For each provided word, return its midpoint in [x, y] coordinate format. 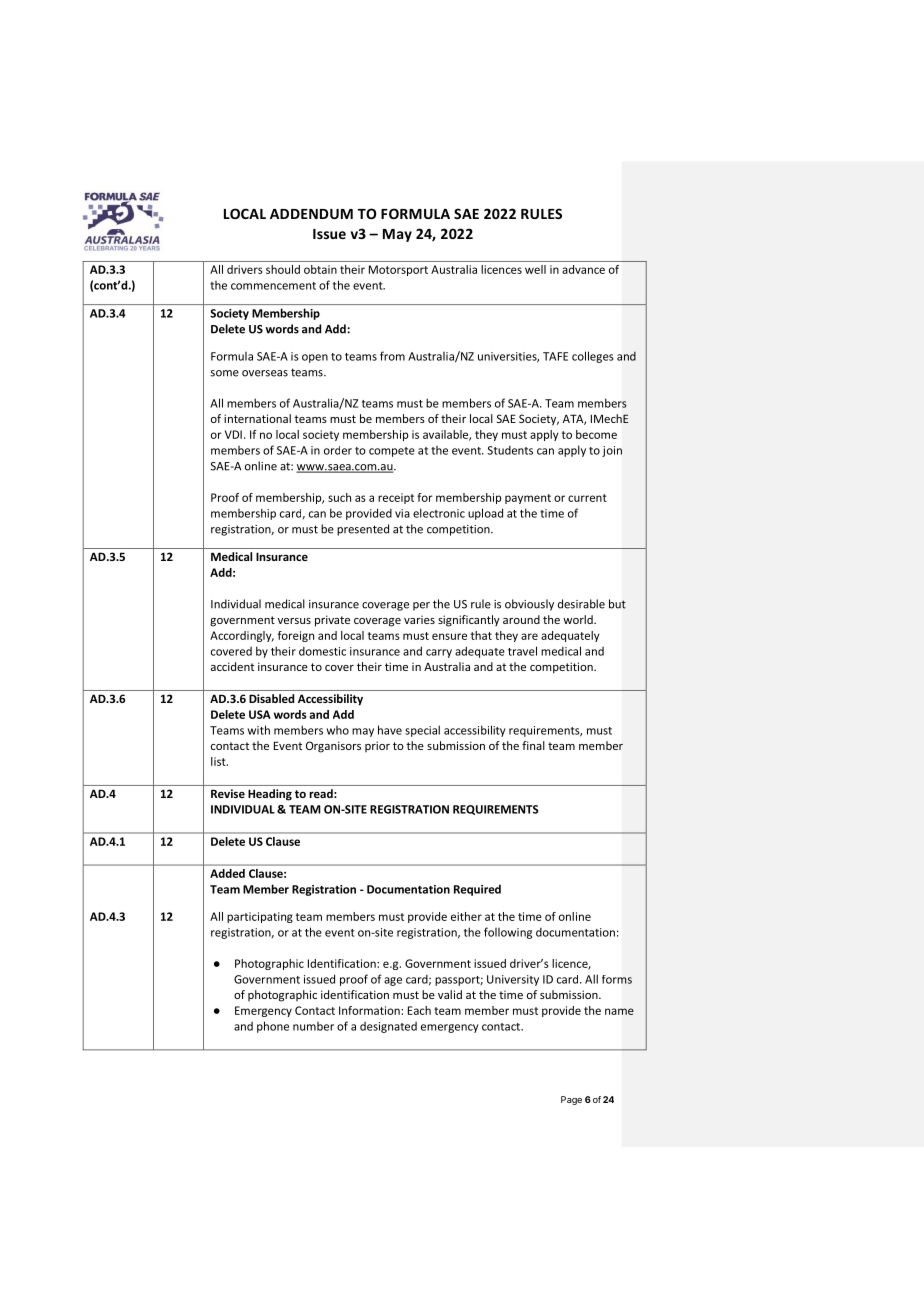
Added [227, 873]
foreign [296, 636]
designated [388, 1027]
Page [571, 1100]
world [579, 619]
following [508, 933]
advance [583, 269]
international [257, 418]
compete [392, 452]
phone [273, 1027]
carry [439, 653]
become [596, 434]
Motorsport [398, 270]
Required [477, 890]
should [283, 269]
